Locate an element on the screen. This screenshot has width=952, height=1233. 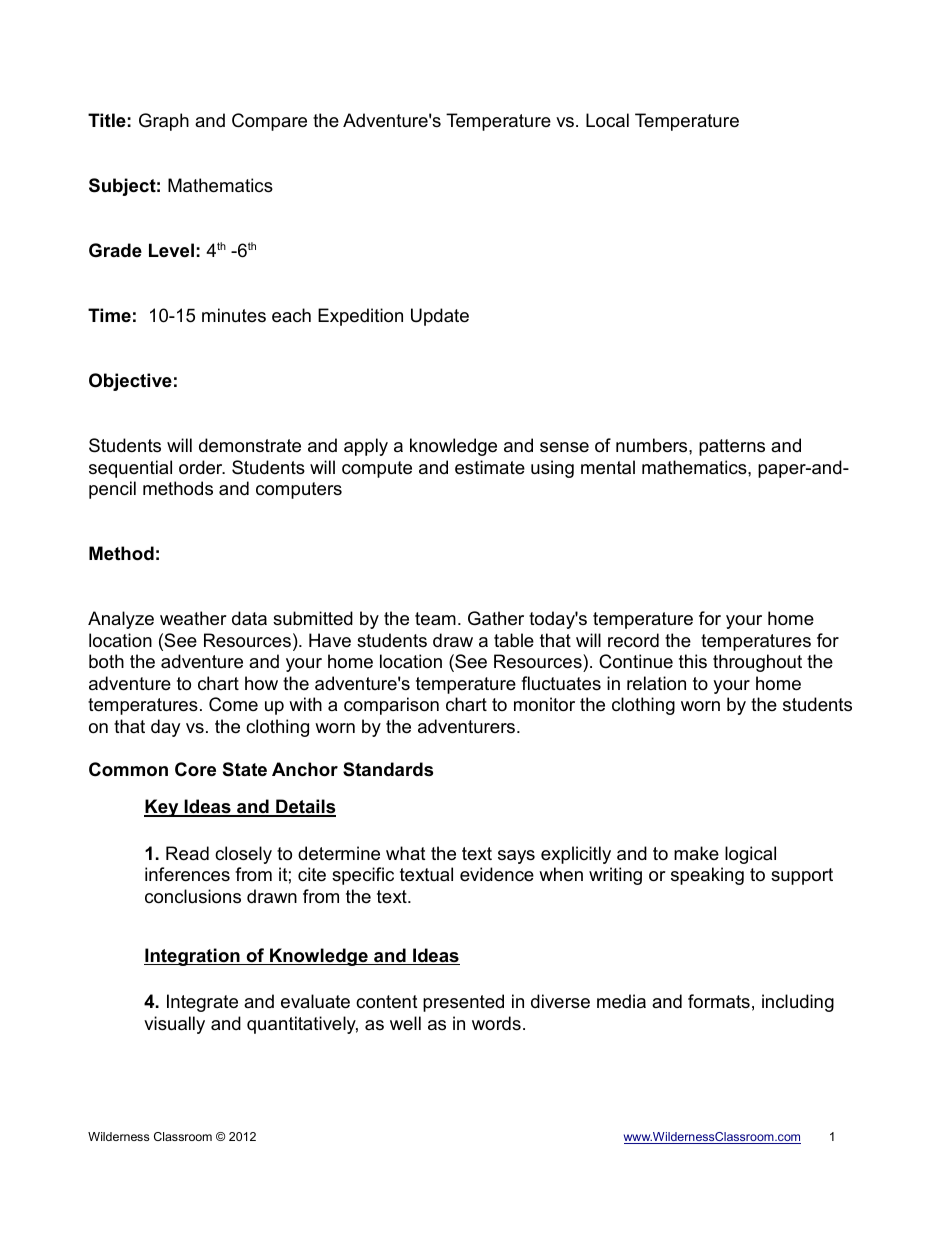
Graph is located at coordinates (164, 122).
